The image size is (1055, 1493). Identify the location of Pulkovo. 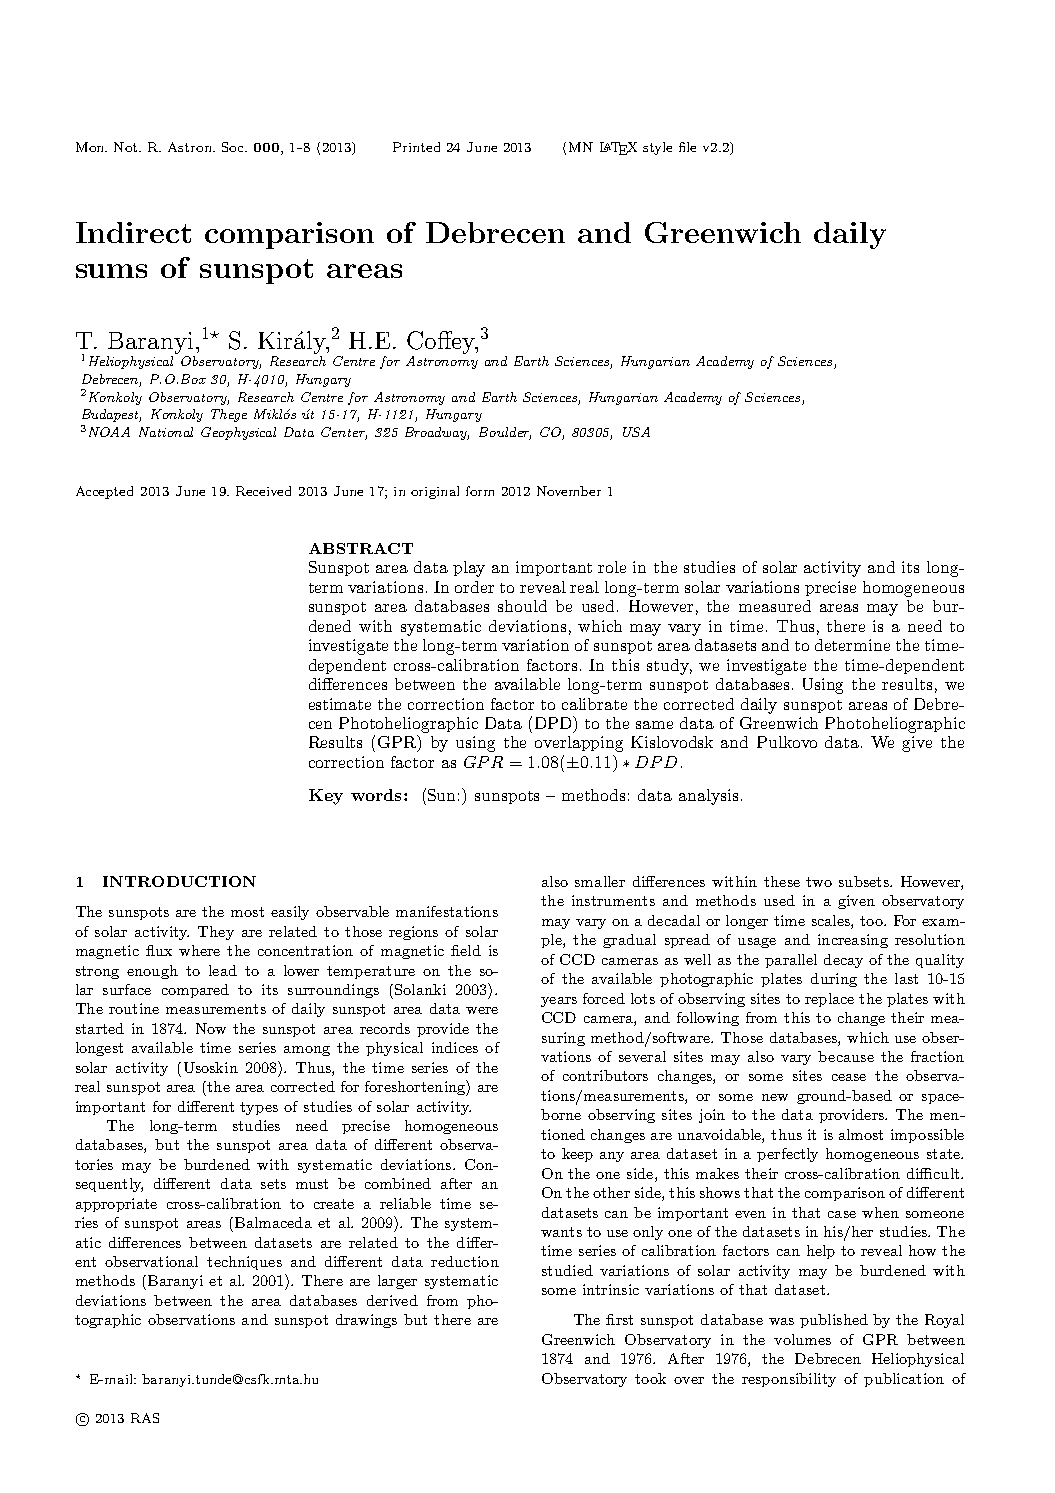
(787, 742).
